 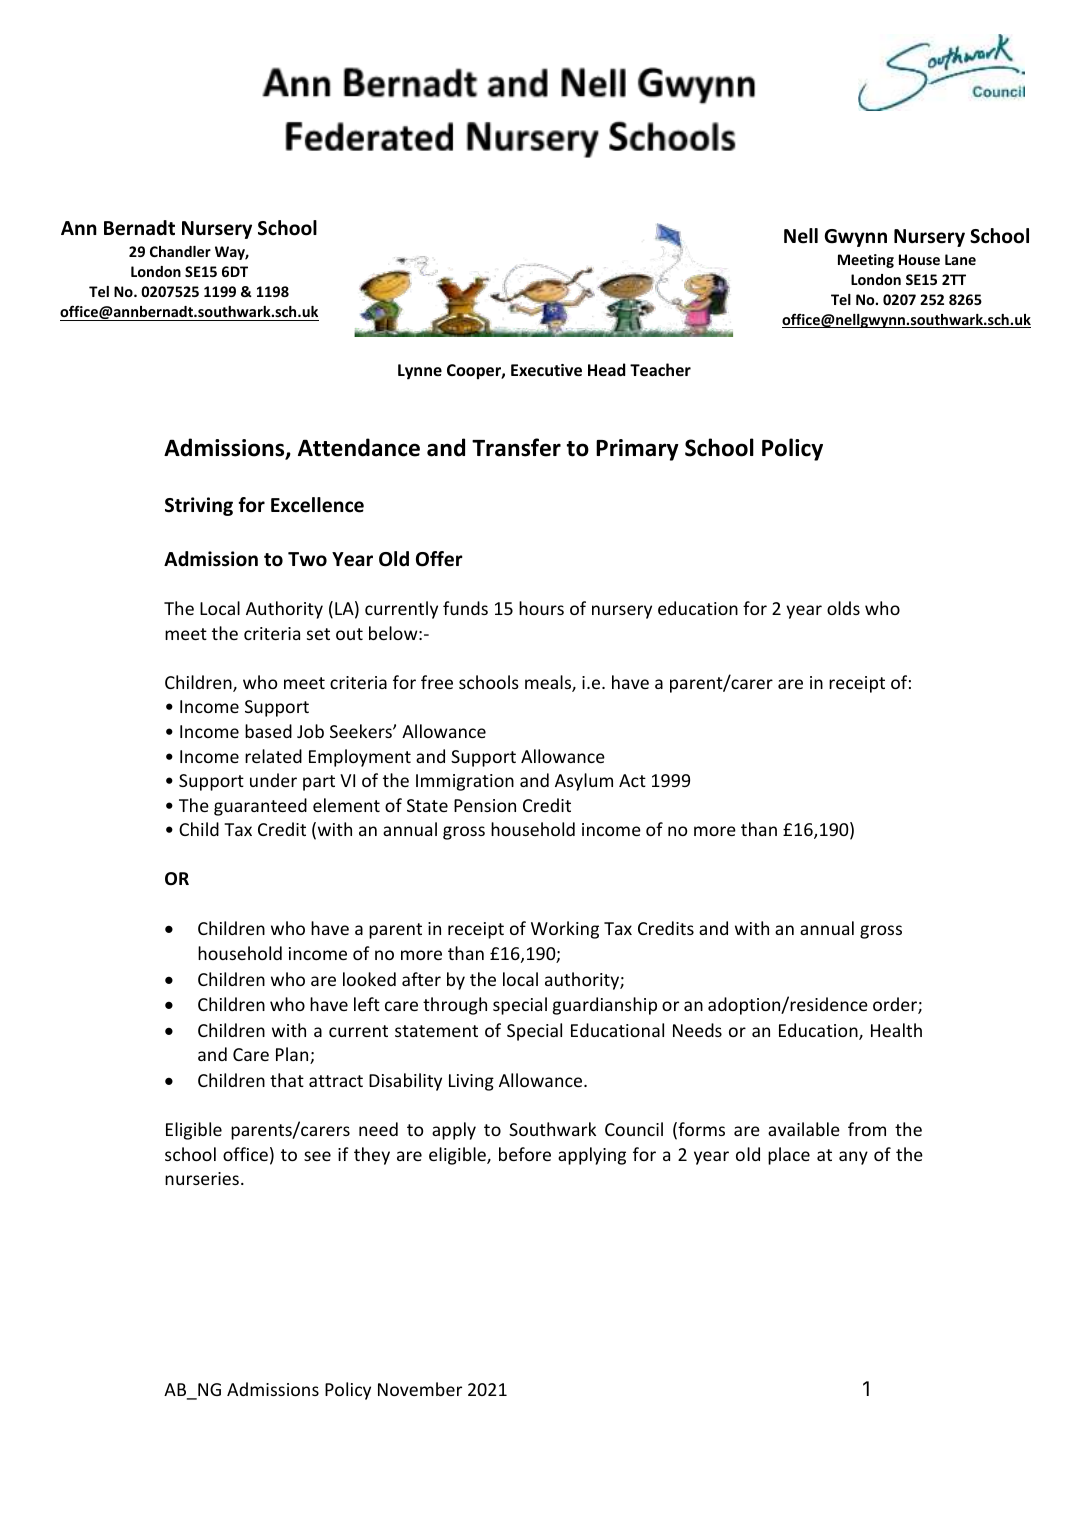 I want to click on guaranteed, so click(x=260, y=807).
